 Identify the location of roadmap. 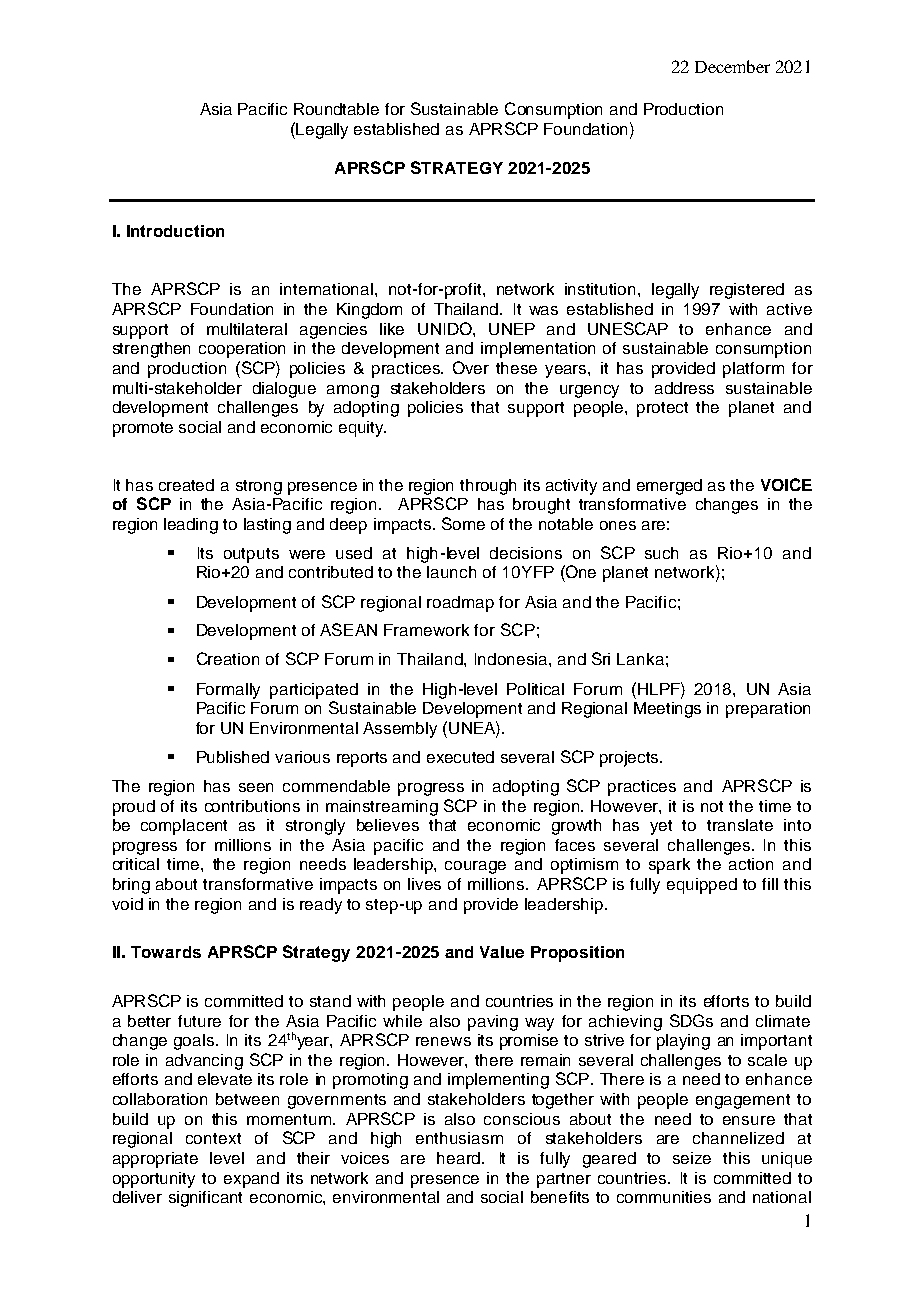
(460, 604).
